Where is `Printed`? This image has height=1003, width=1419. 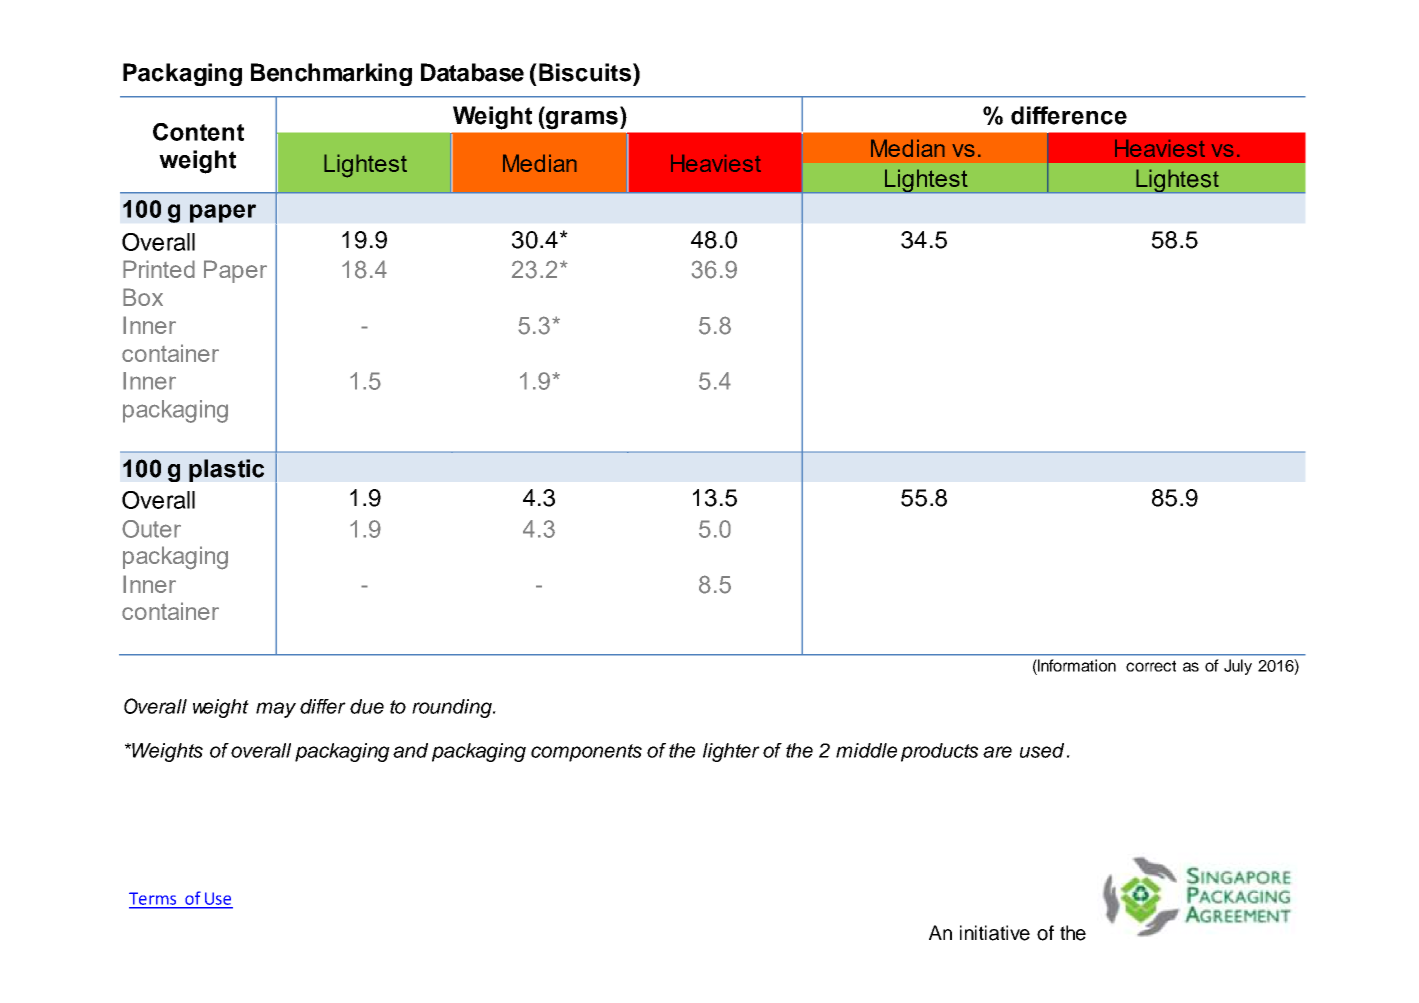 Printed is located at coordinates (159, 269).
